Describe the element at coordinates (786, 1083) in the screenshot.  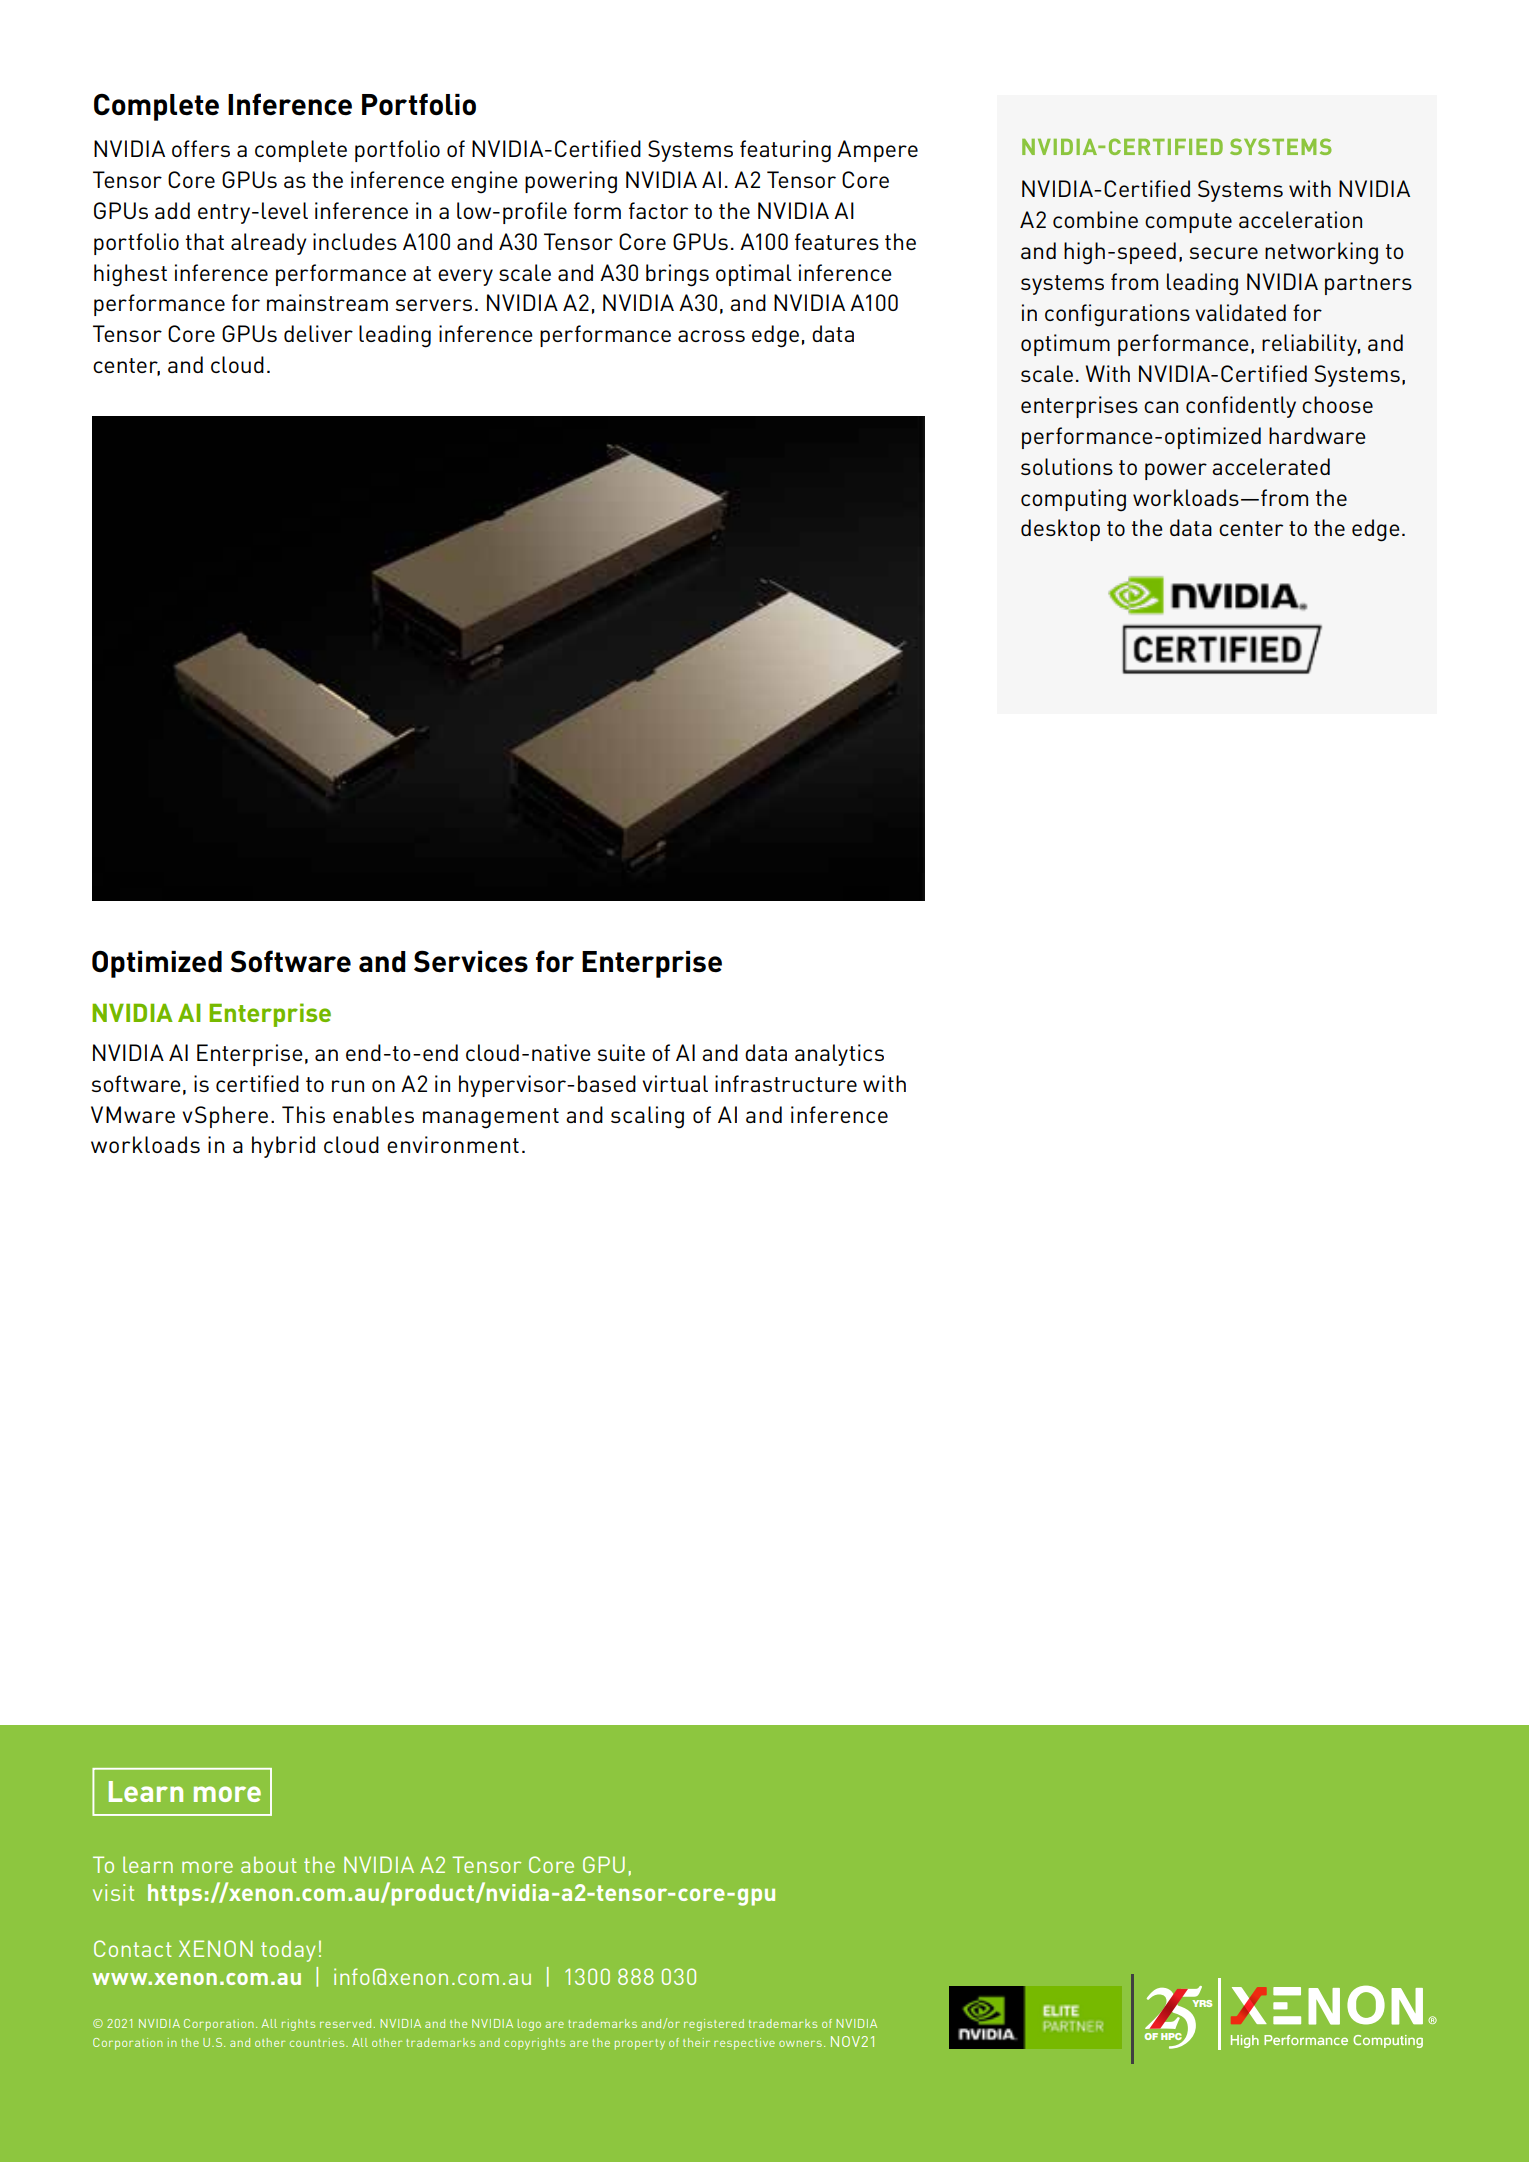
I see `infrastructure` at that location.
